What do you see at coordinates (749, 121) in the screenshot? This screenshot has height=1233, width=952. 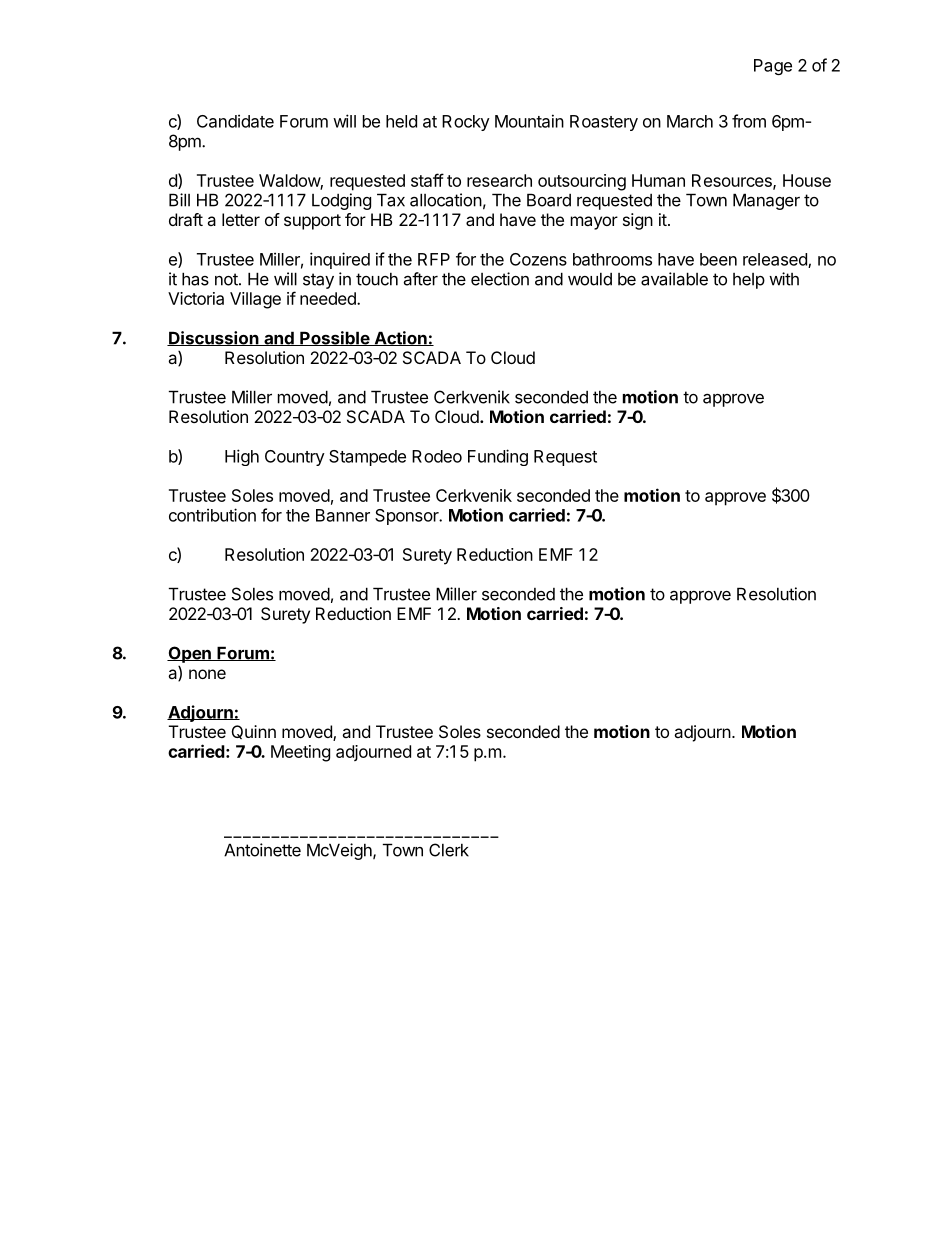 I see `from` at bounding box center [749, 121].
